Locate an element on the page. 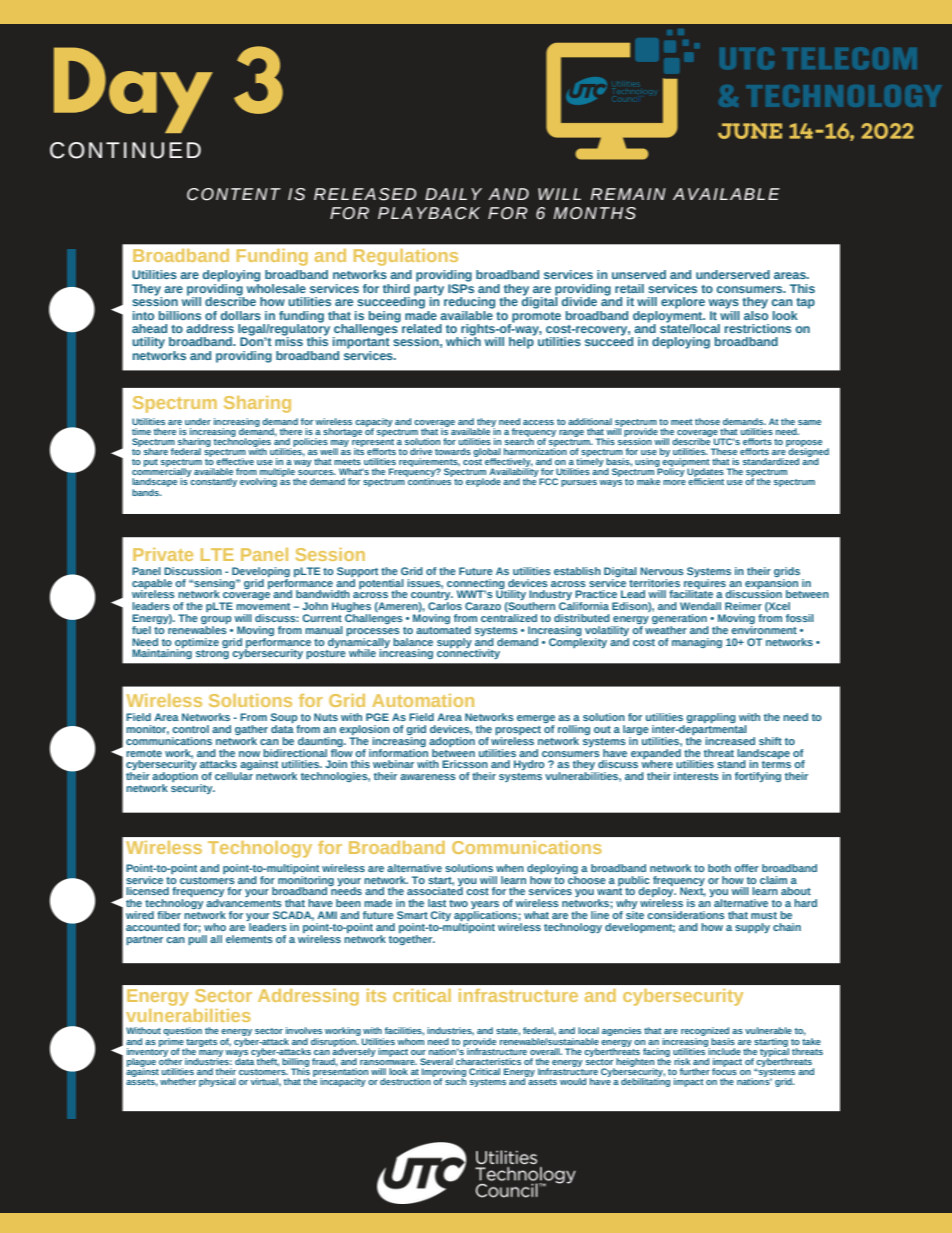  group is located at coordinates (216, 621).
